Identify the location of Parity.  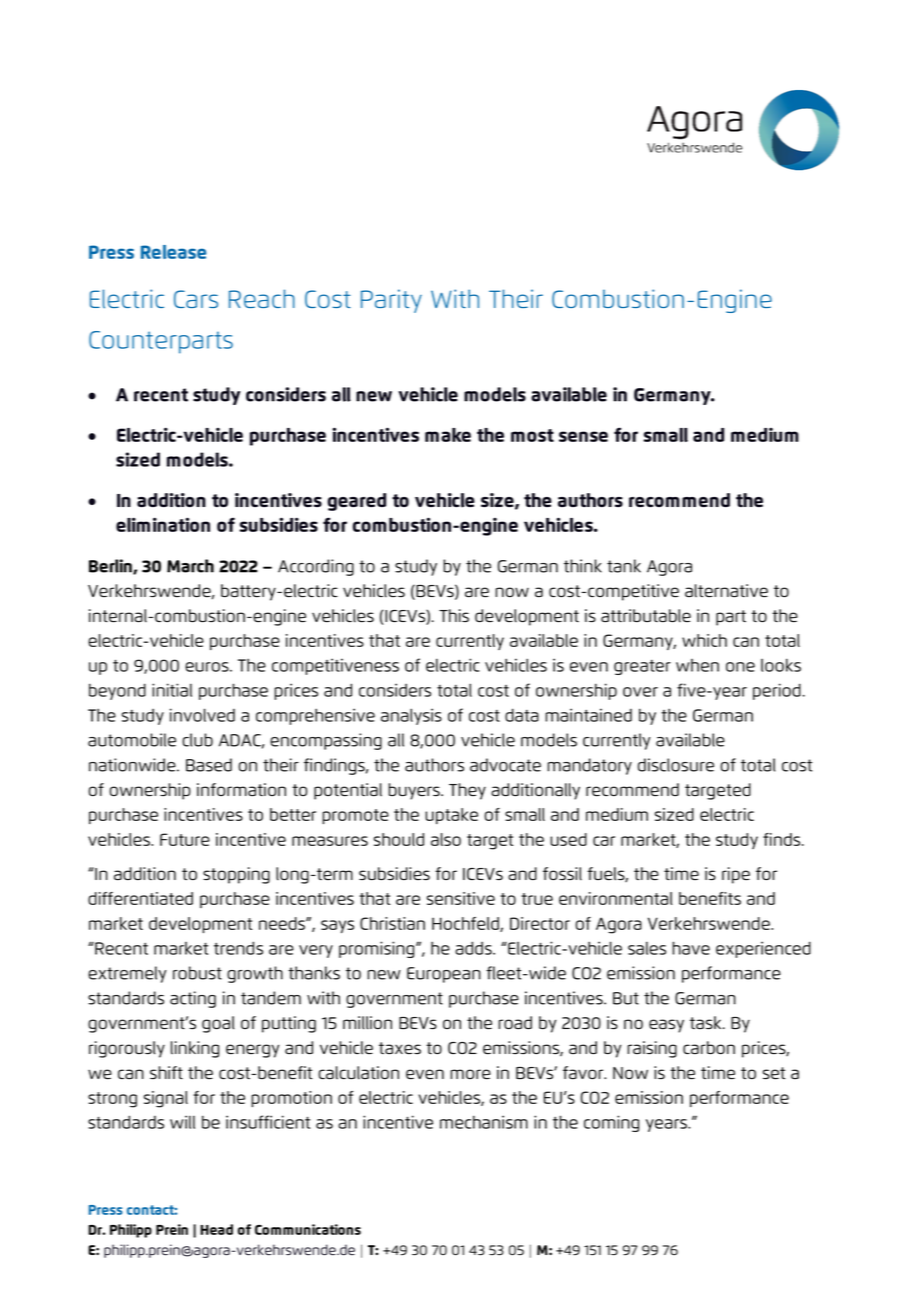
(391, 301).
